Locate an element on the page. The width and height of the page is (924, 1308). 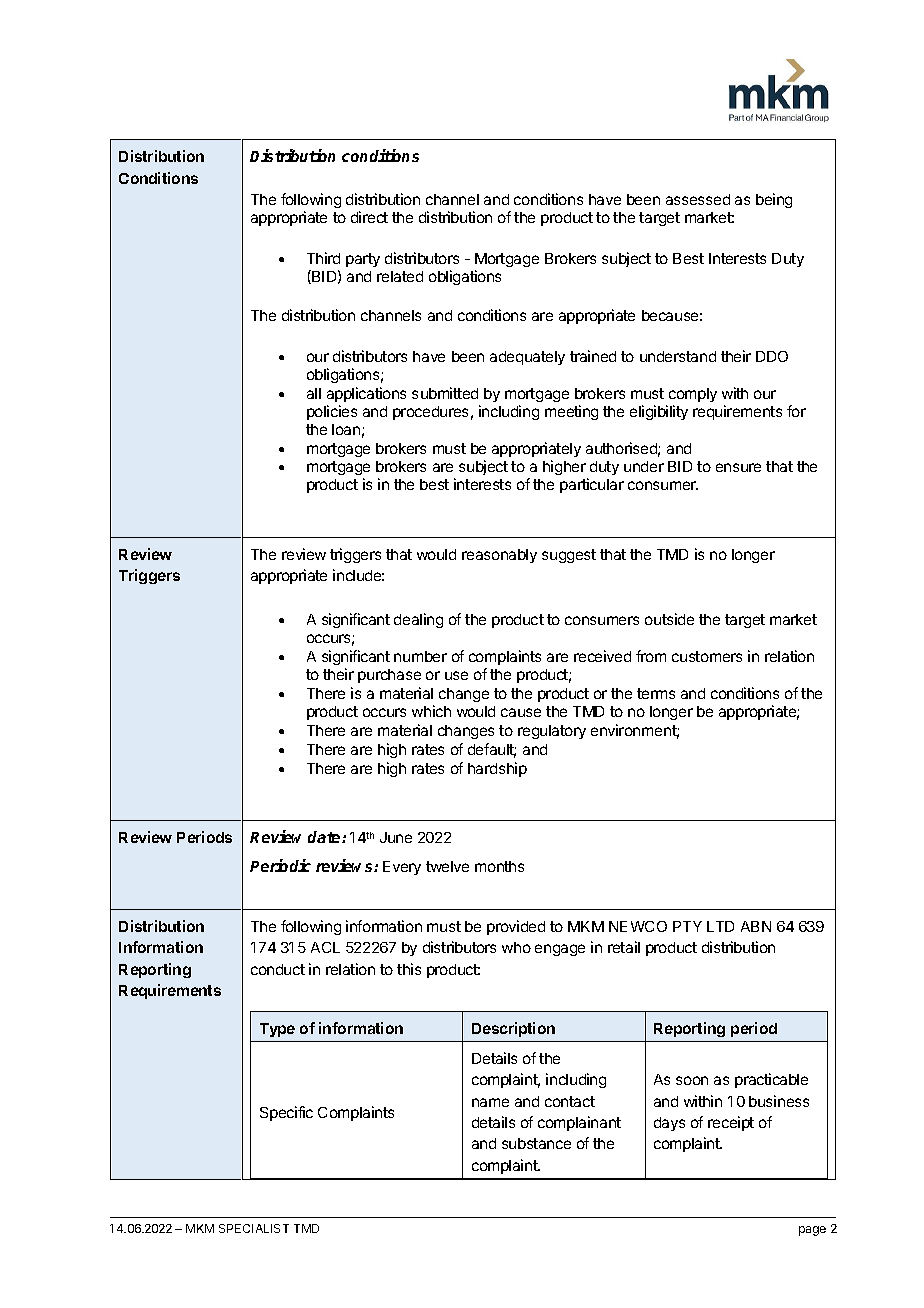
SPECIALIST is located at coordinates (254, 1228).
